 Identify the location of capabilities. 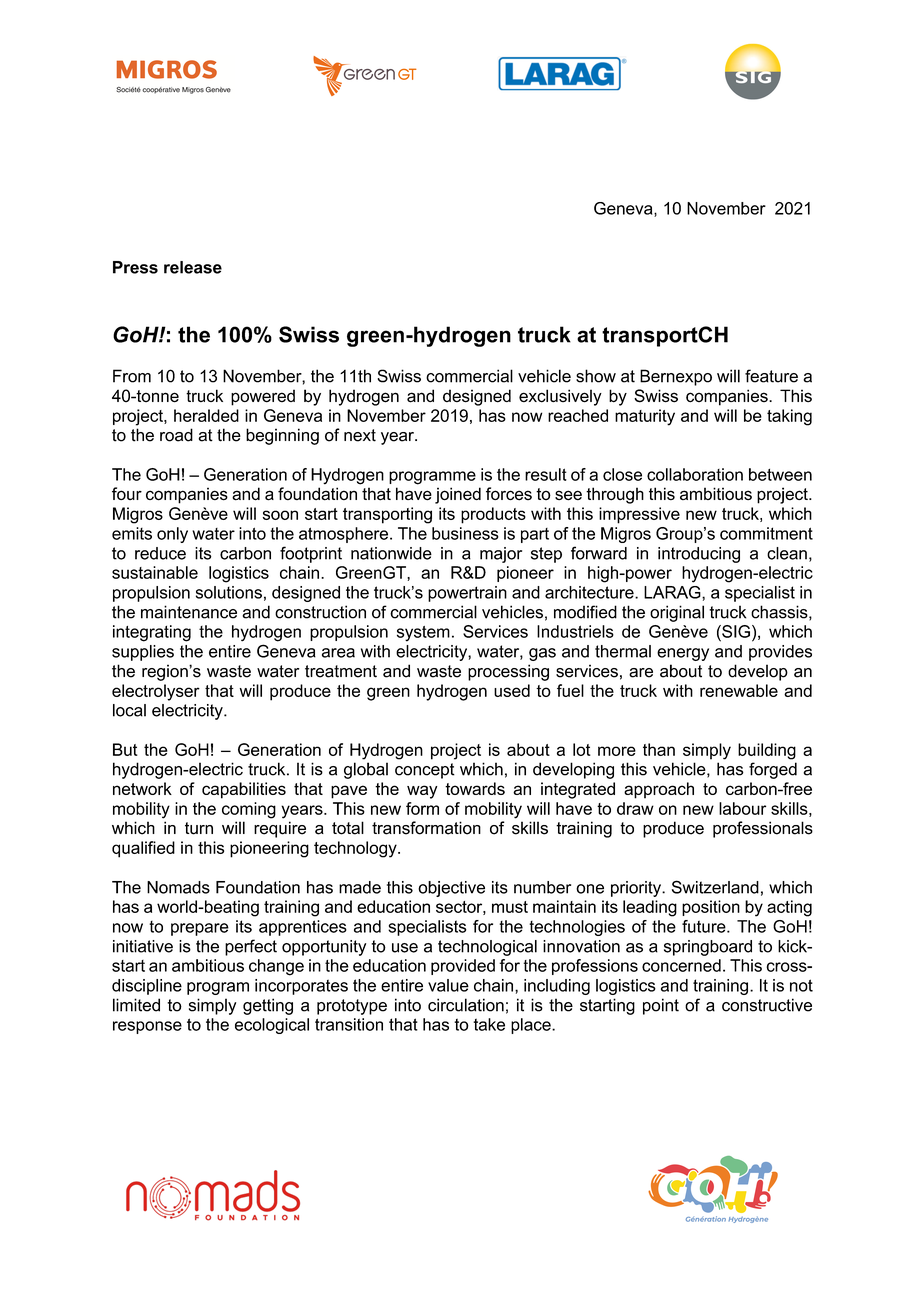
(244, 790).
